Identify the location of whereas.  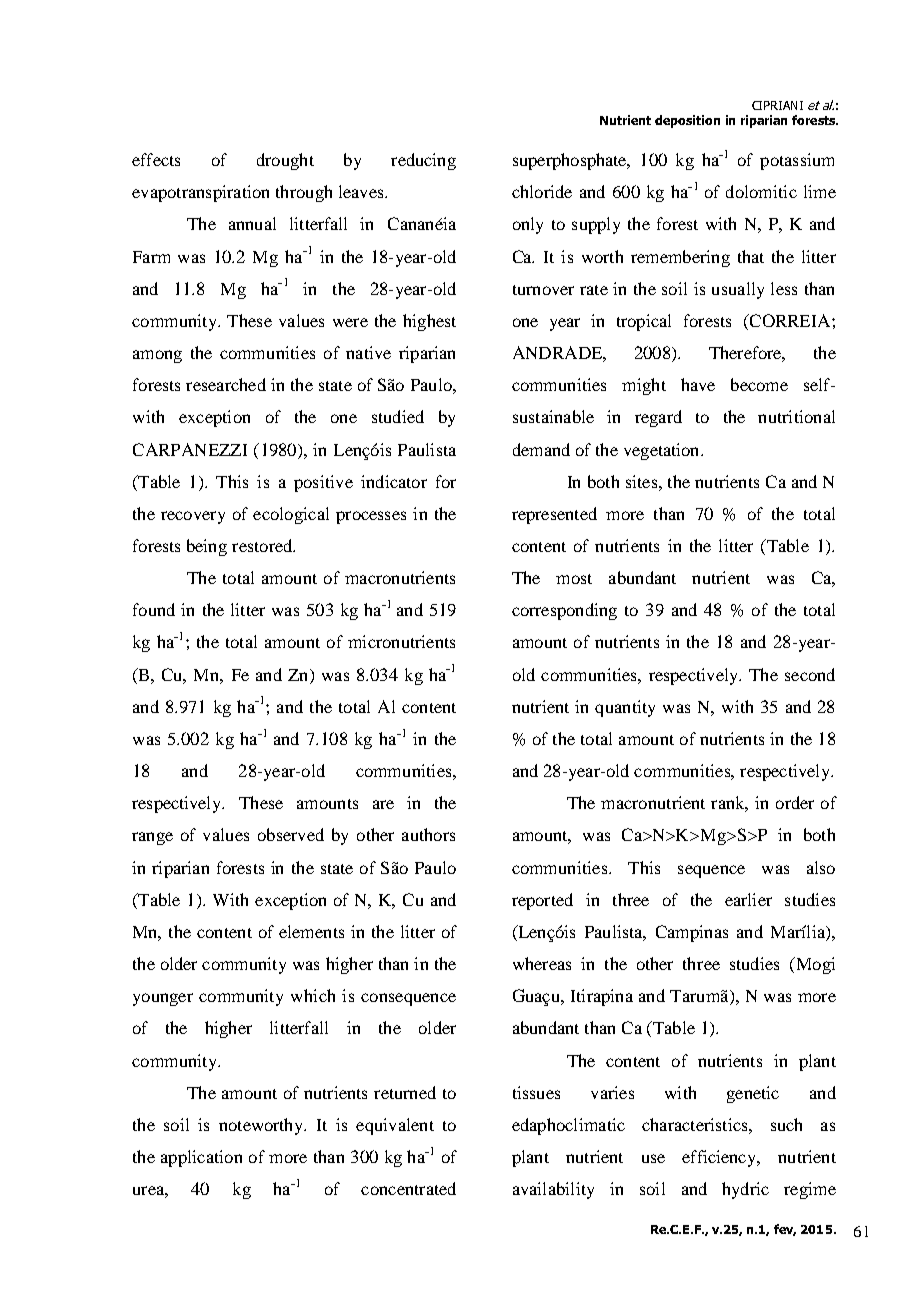
(542, 963).
